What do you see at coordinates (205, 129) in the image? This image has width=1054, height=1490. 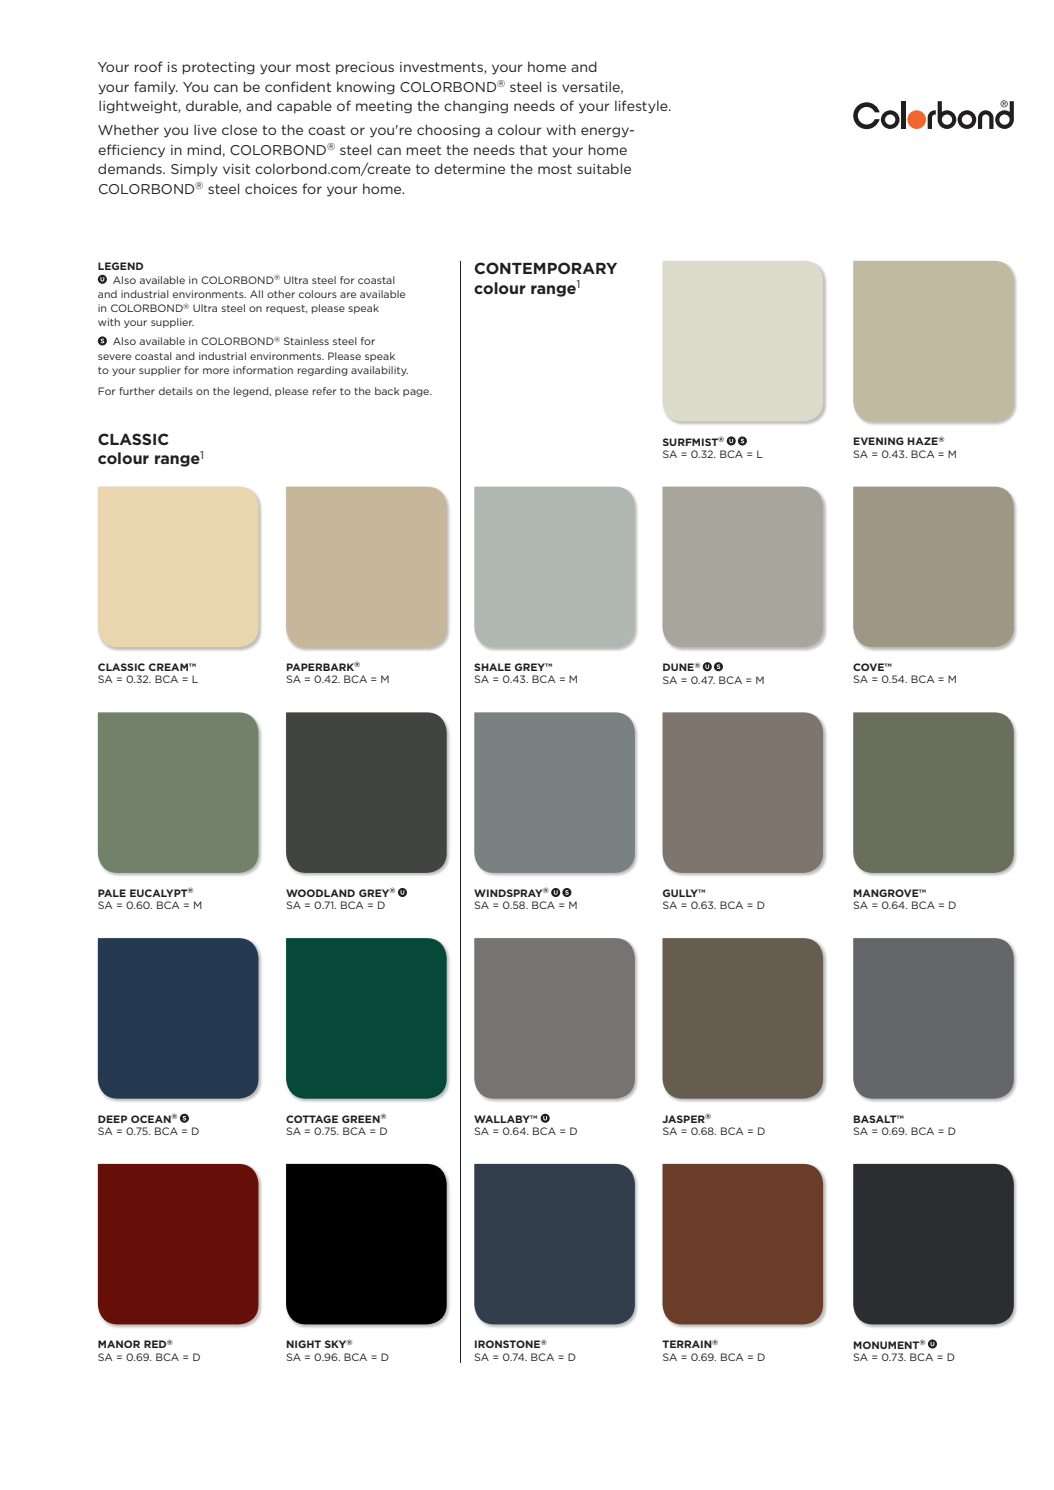 I see `live` at bounding box center [205, 129].
